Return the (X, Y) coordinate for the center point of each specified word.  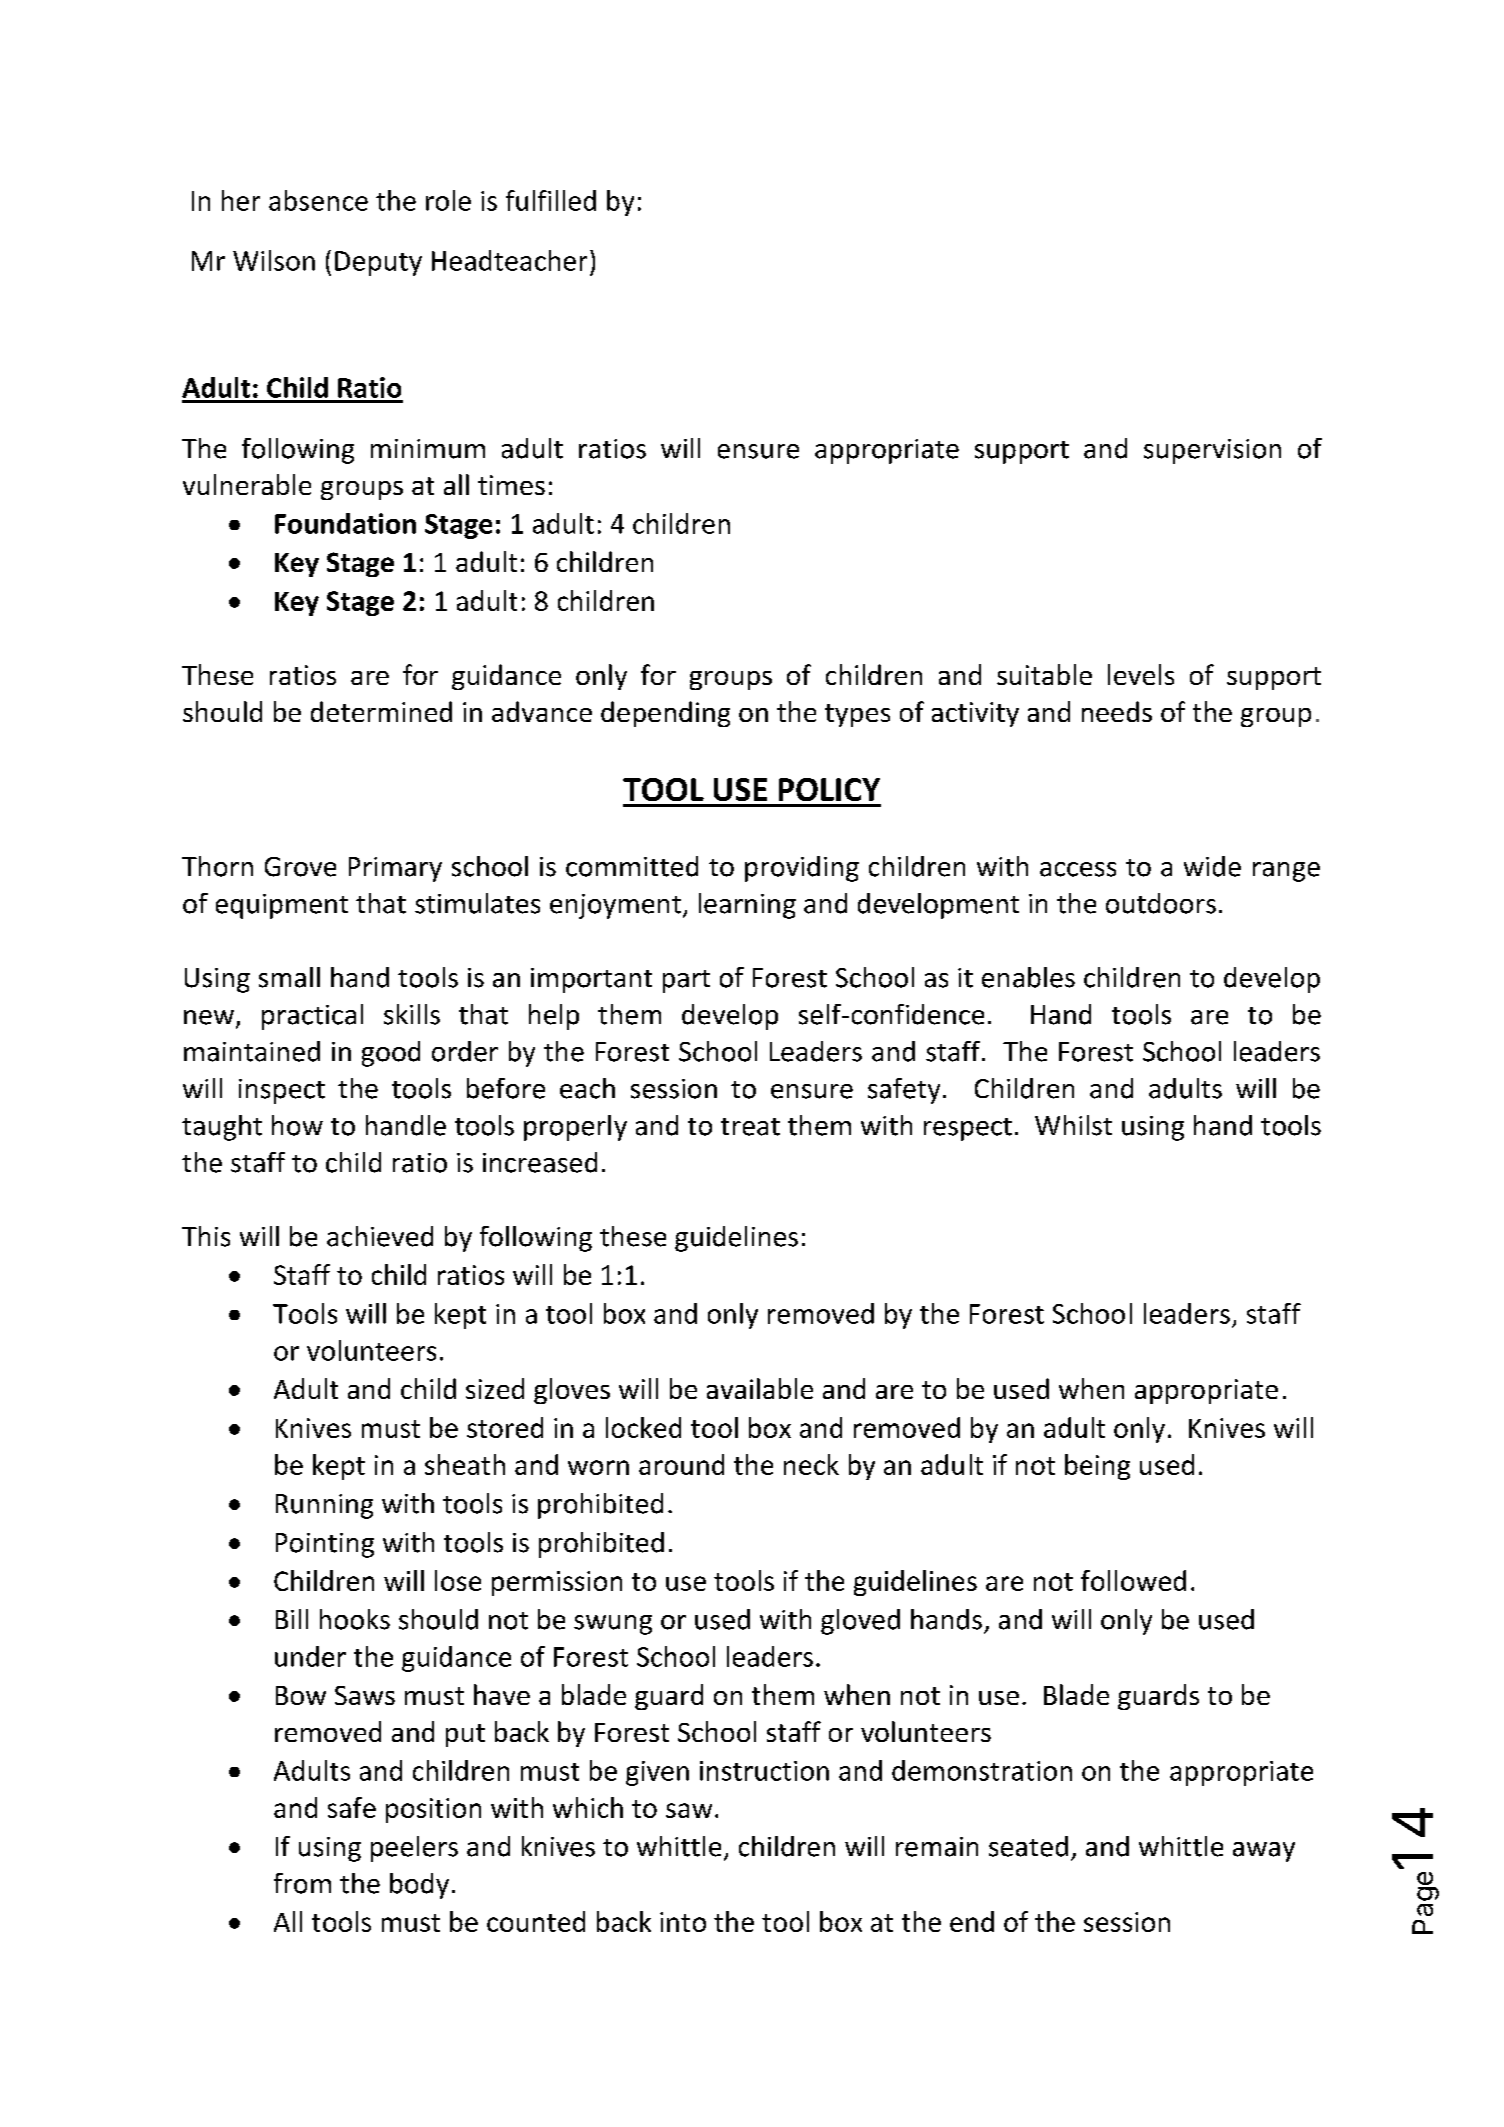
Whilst (1073, 1125)
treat (750, 1127)
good (391, 1054)
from (302, 1883)
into (683, 1922)
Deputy (378, 263)
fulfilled (551, 200)
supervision (1212, 451)
